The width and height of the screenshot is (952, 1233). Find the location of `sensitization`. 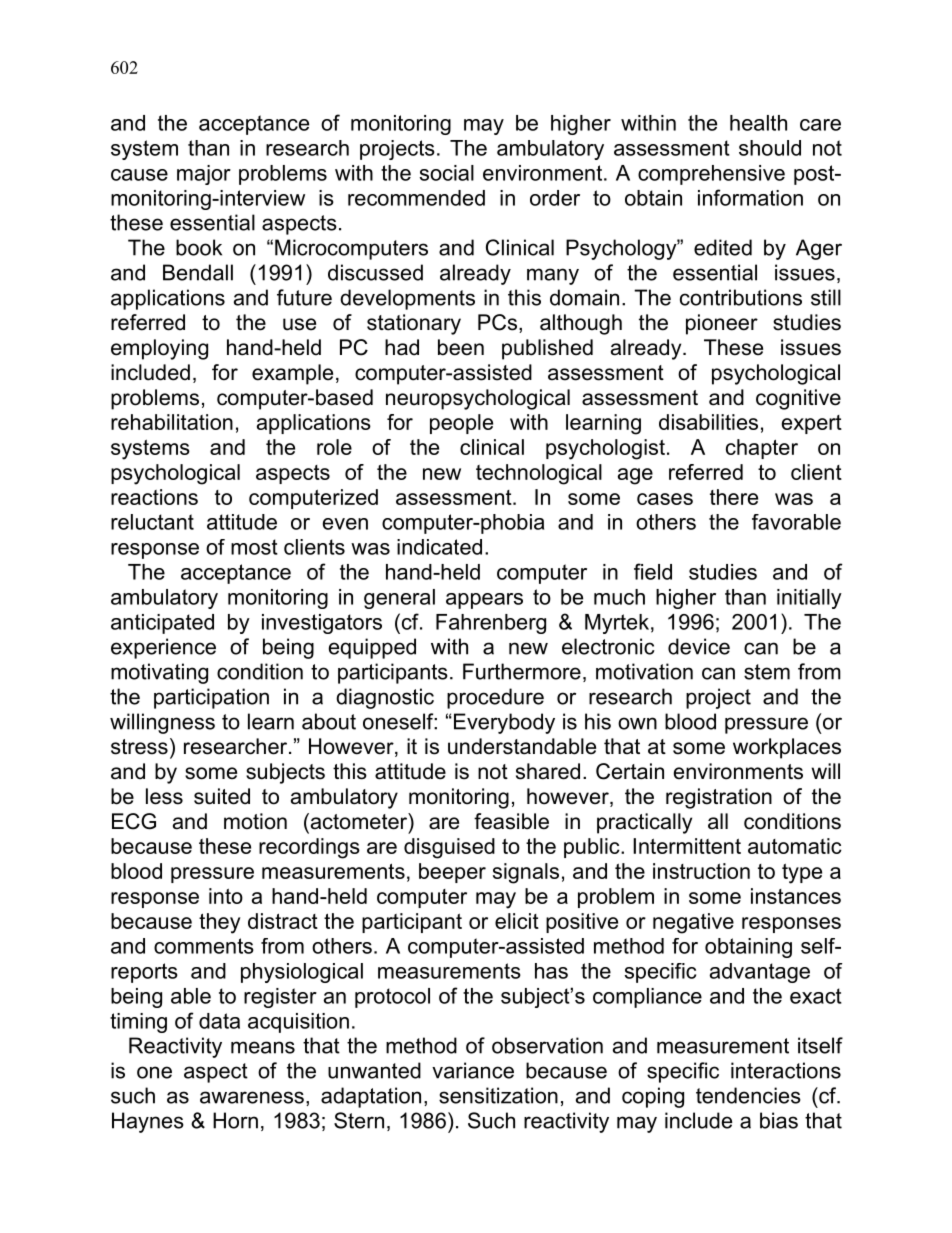

sensitization is located at coordinates (498, 1095).
